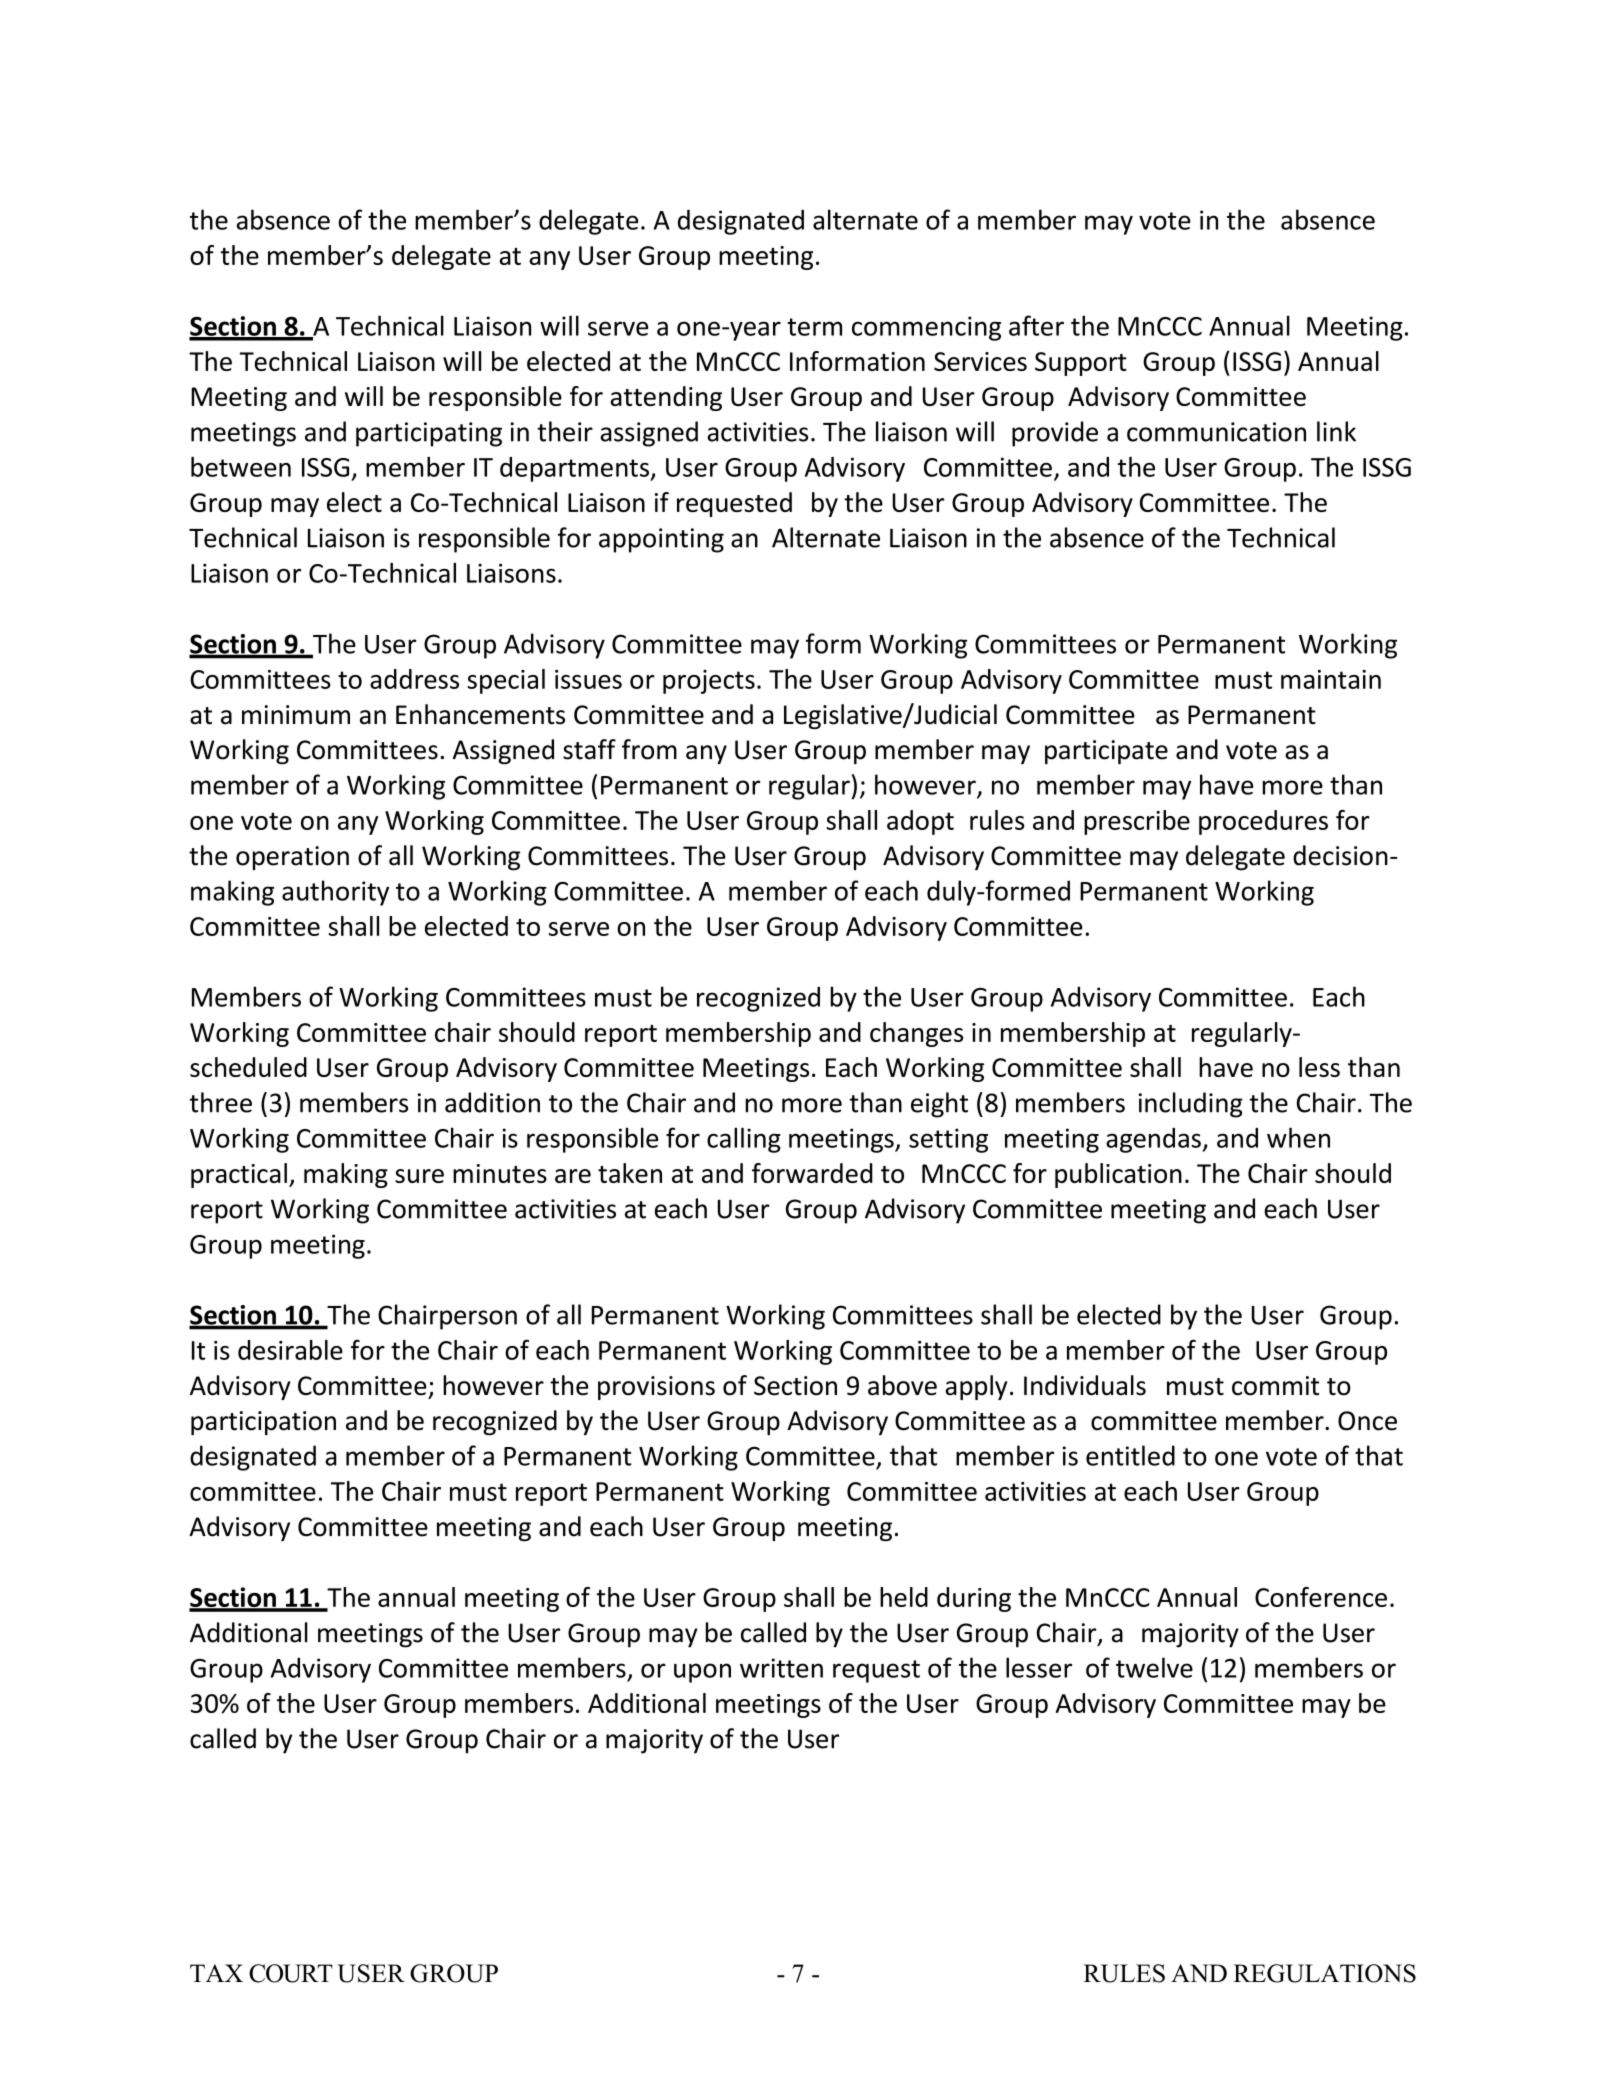  Describe the element at coordinates (292, 858) in the page. I see `operation` at that location.
